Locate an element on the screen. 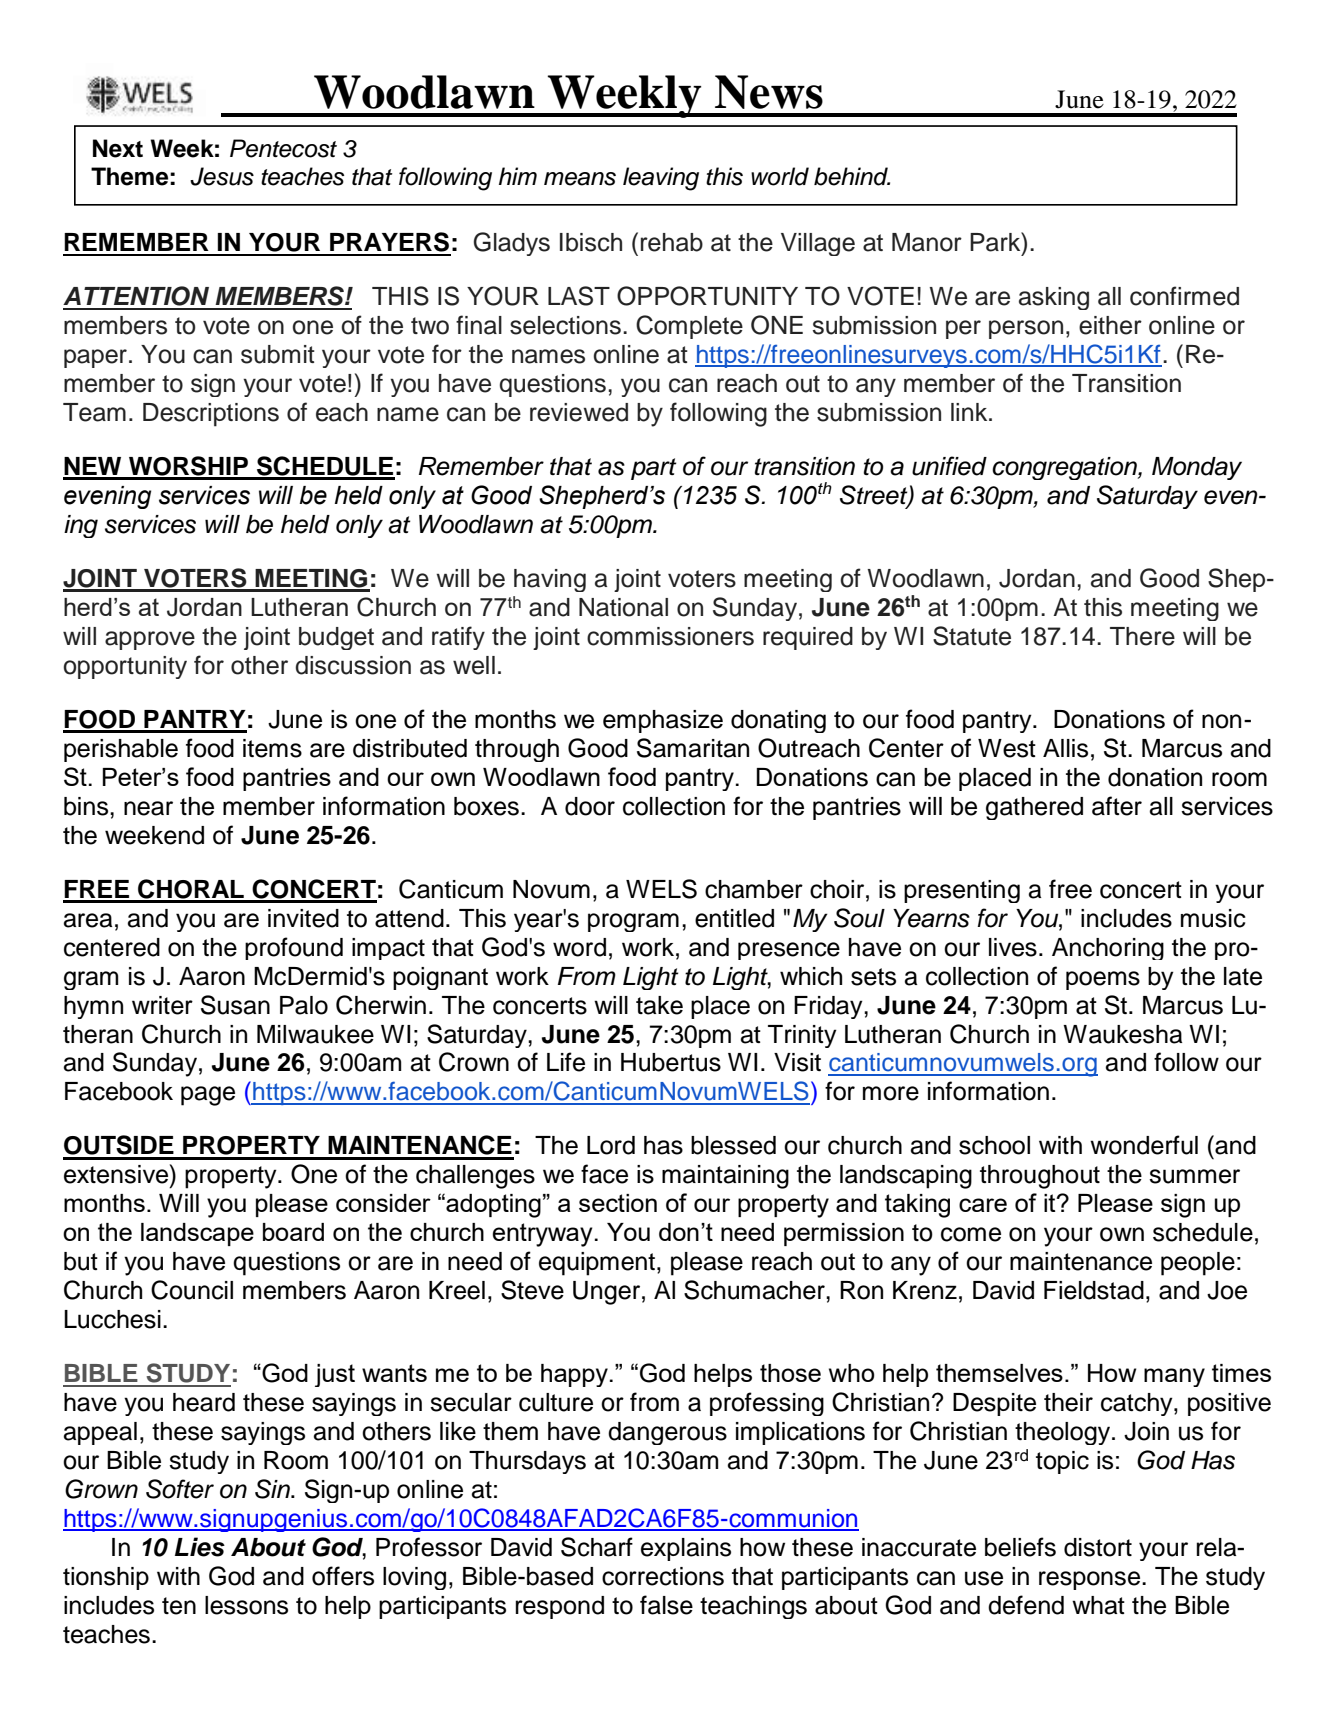  distort is located at coordinates (1098, 1547).
